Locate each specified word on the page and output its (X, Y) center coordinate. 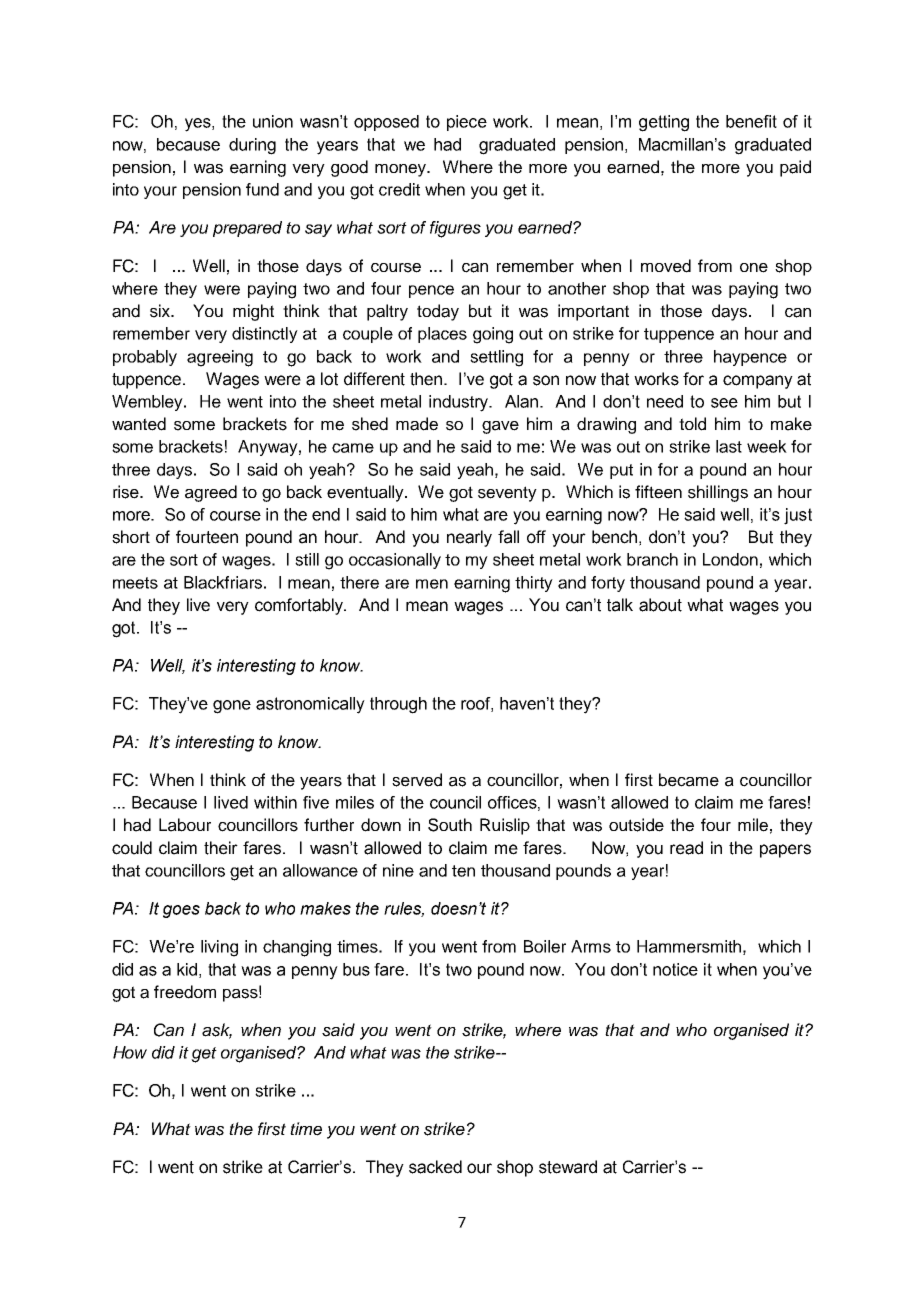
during (252, 146)
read (686, 848)
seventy (507, 494)
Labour (185, 825)
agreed (211, 493)
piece (467, 123)
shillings (718, 493)
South (450, 825)
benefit (751, 121)
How (130, 1052)
